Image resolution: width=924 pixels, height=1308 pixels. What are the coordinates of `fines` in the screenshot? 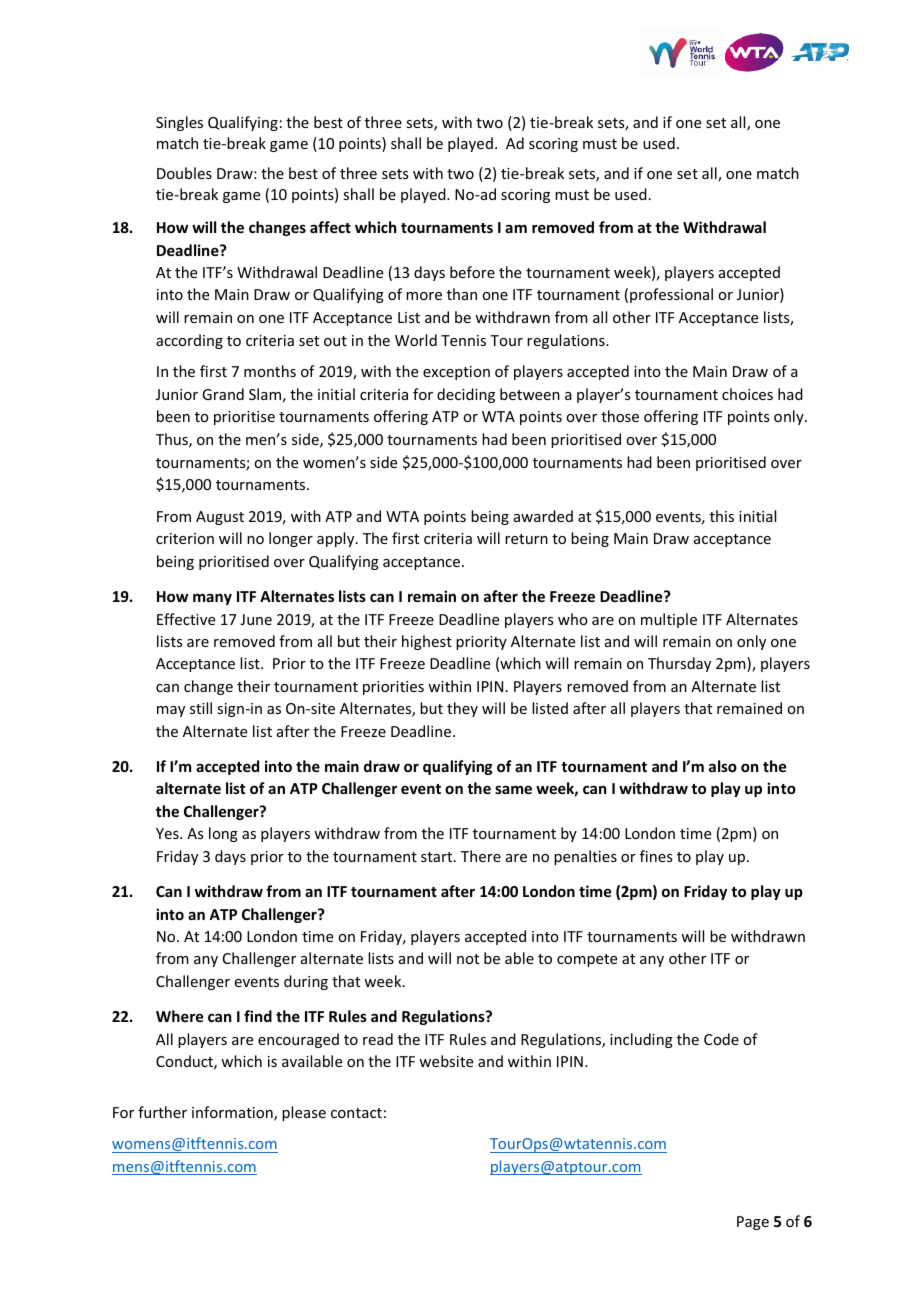 It's located at (656, 856).
